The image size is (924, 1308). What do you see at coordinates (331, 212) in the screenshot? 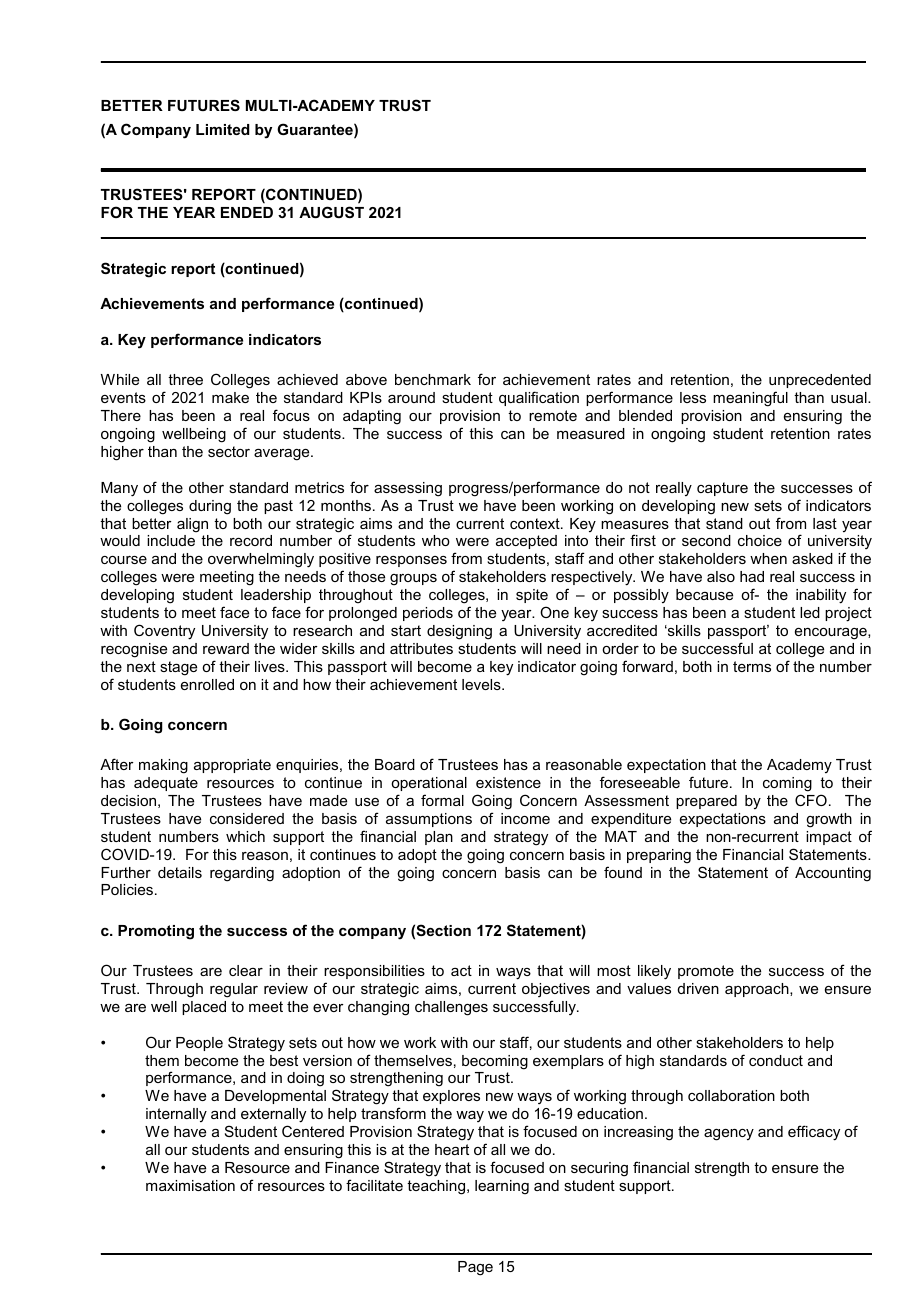
I see `AUGUST` at bounding box center [331, 212].
